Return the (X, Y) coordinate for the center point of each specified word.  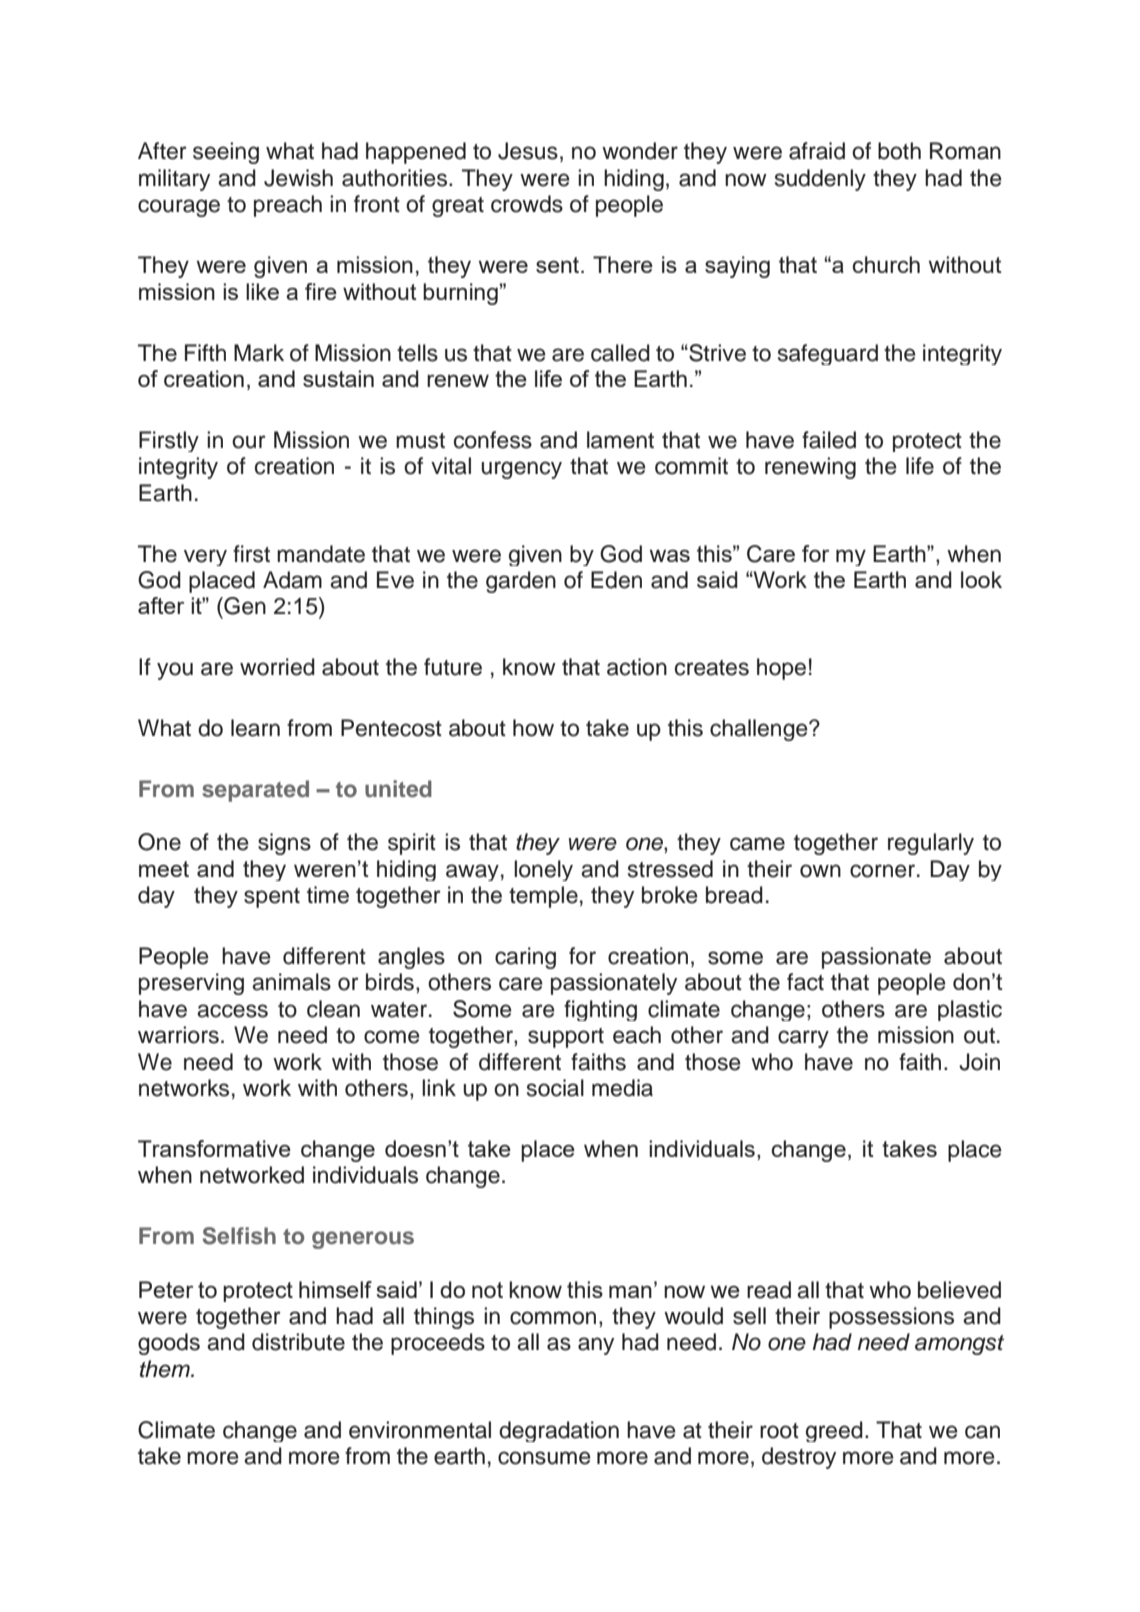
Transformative (214, 1148)
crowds (527, 204)
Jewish (298, 178)
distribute (298, 1342)
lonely (543, 870)
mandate (321, 554)
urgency (521, 470)
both (899, 151)
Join (979, 1062)
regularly (931, 844)
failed (829, 440)
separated (255, 791)
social (555, 1088)
